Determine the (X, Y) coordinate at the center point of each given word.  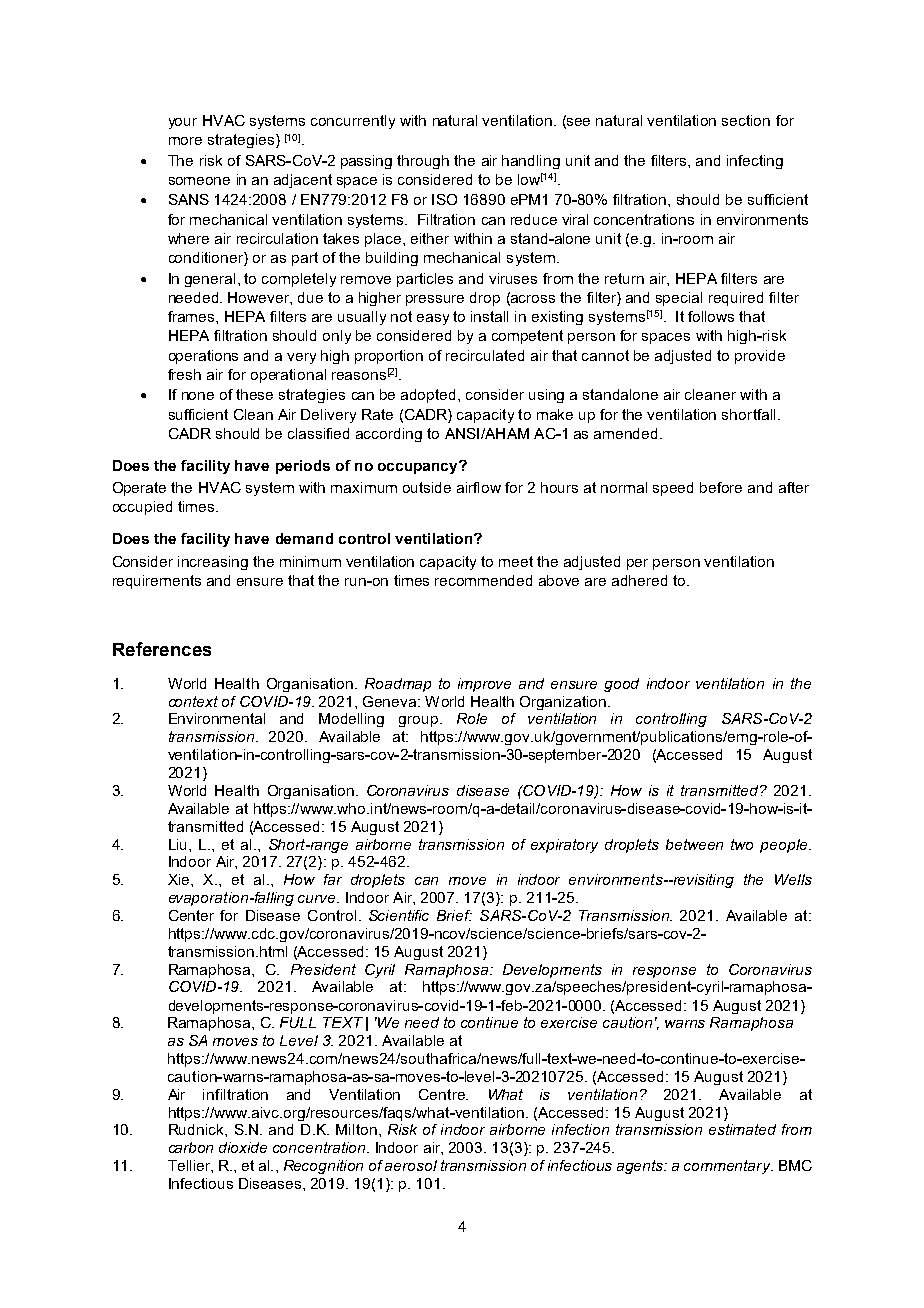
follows (711, 316)
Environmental (217, 718)
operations (203, 357)
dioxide (243, 1147)
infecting (755, 162)
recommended (483, 580)
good (621, 685)
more (185, 141)
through (423, 162)
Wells (793, 879)
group (418, 721)
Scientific (399, 915)
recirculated (485, 355)
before (721, 487)
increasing (213, 563)
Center (191, 915)
